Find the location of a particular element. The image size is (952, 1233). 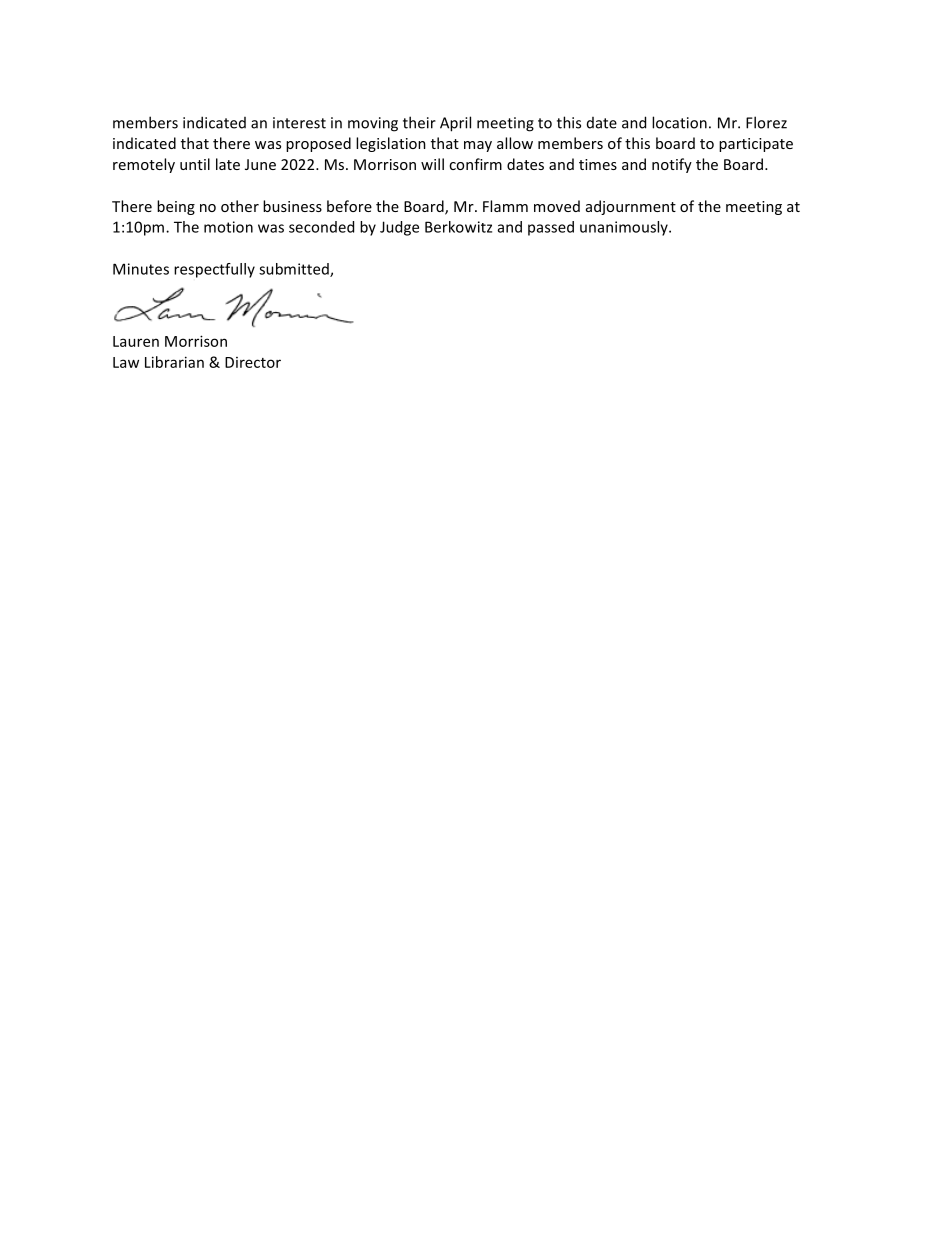

Librarian is located at coordinates (174, 362).
